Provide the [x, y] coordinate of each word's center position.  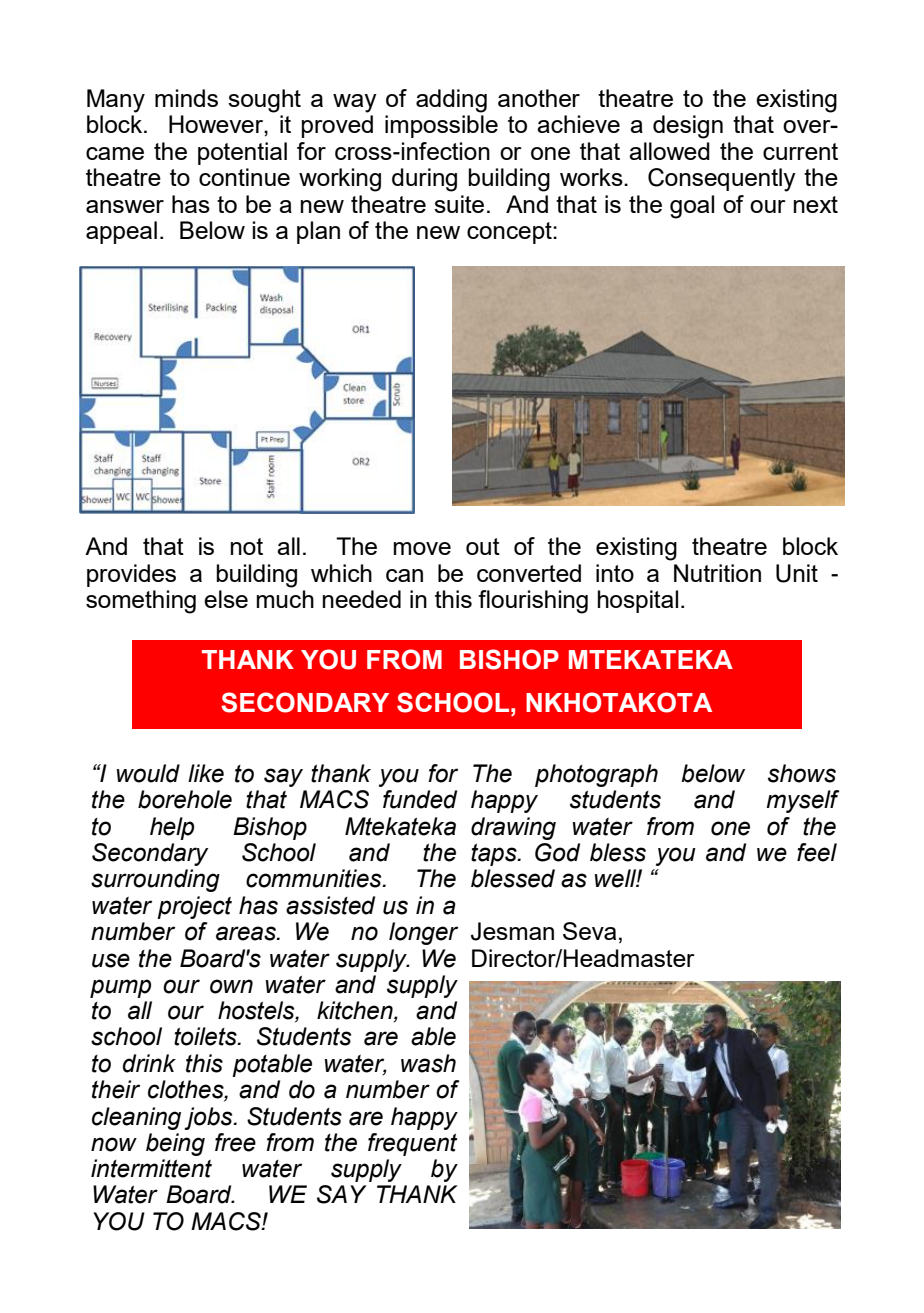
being [175, 1144]
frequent [412, 1144]
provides [131, 575]
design [688, 127]
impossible [441, 126]
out [483, 546]
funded [420, 799]
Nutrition [717, 573]
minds [186, 98]
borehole [185, 799]
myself [802, 801]
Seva [589, 931]
